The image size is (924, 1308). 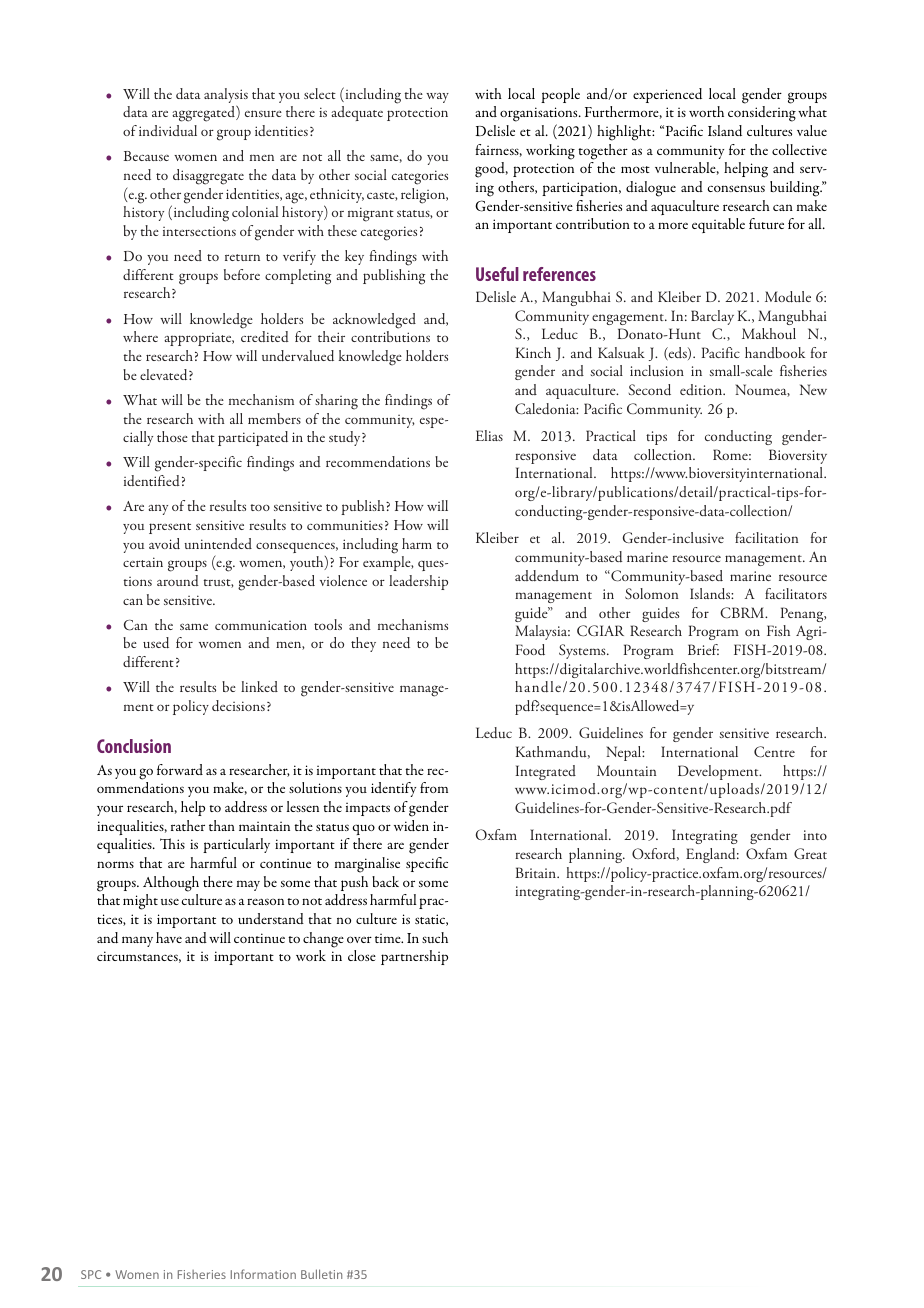 I want to click on Brief, so click(x=703, y=649).
